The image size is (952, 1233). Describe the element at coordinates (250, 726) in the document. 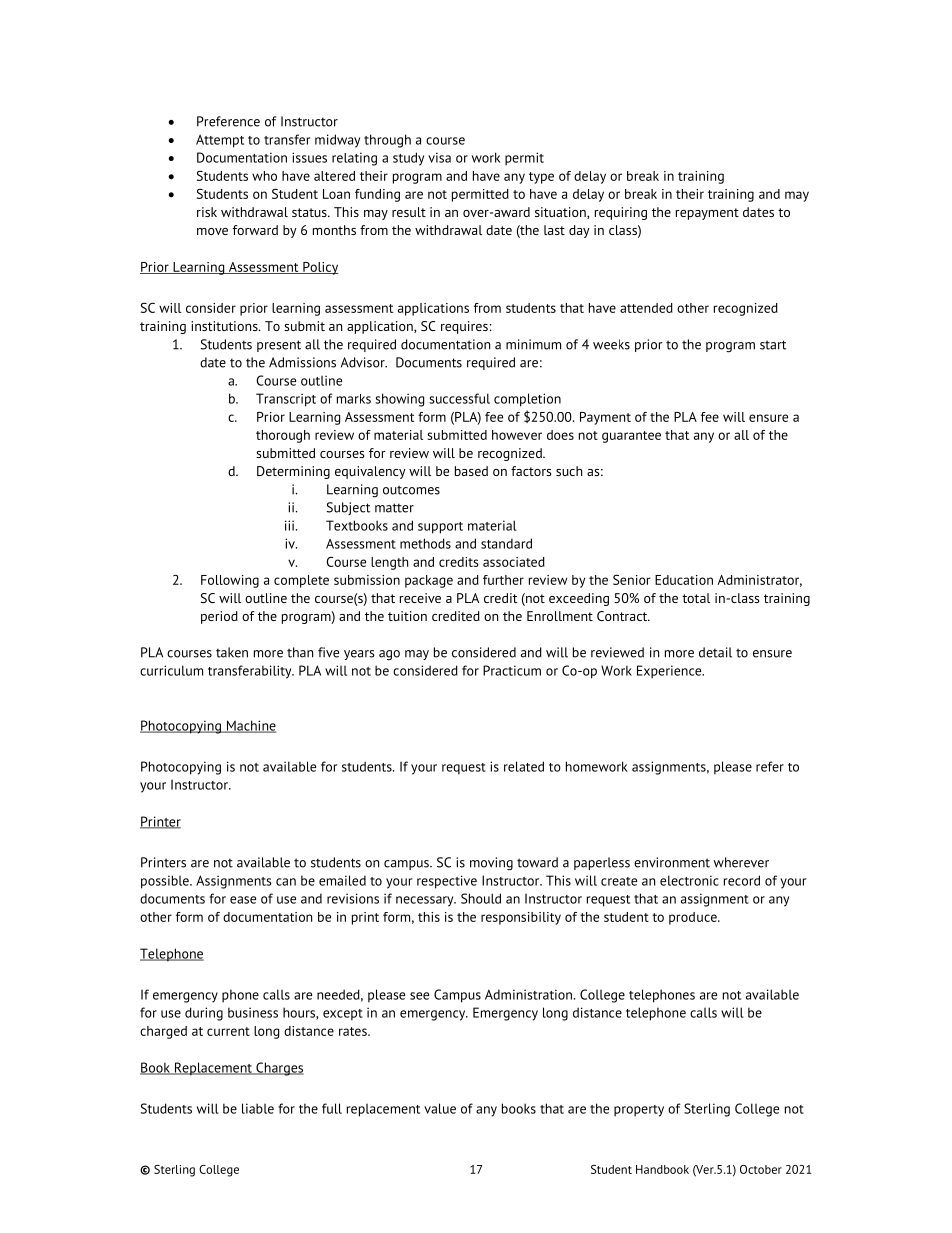

I see `Machine` at that location.
